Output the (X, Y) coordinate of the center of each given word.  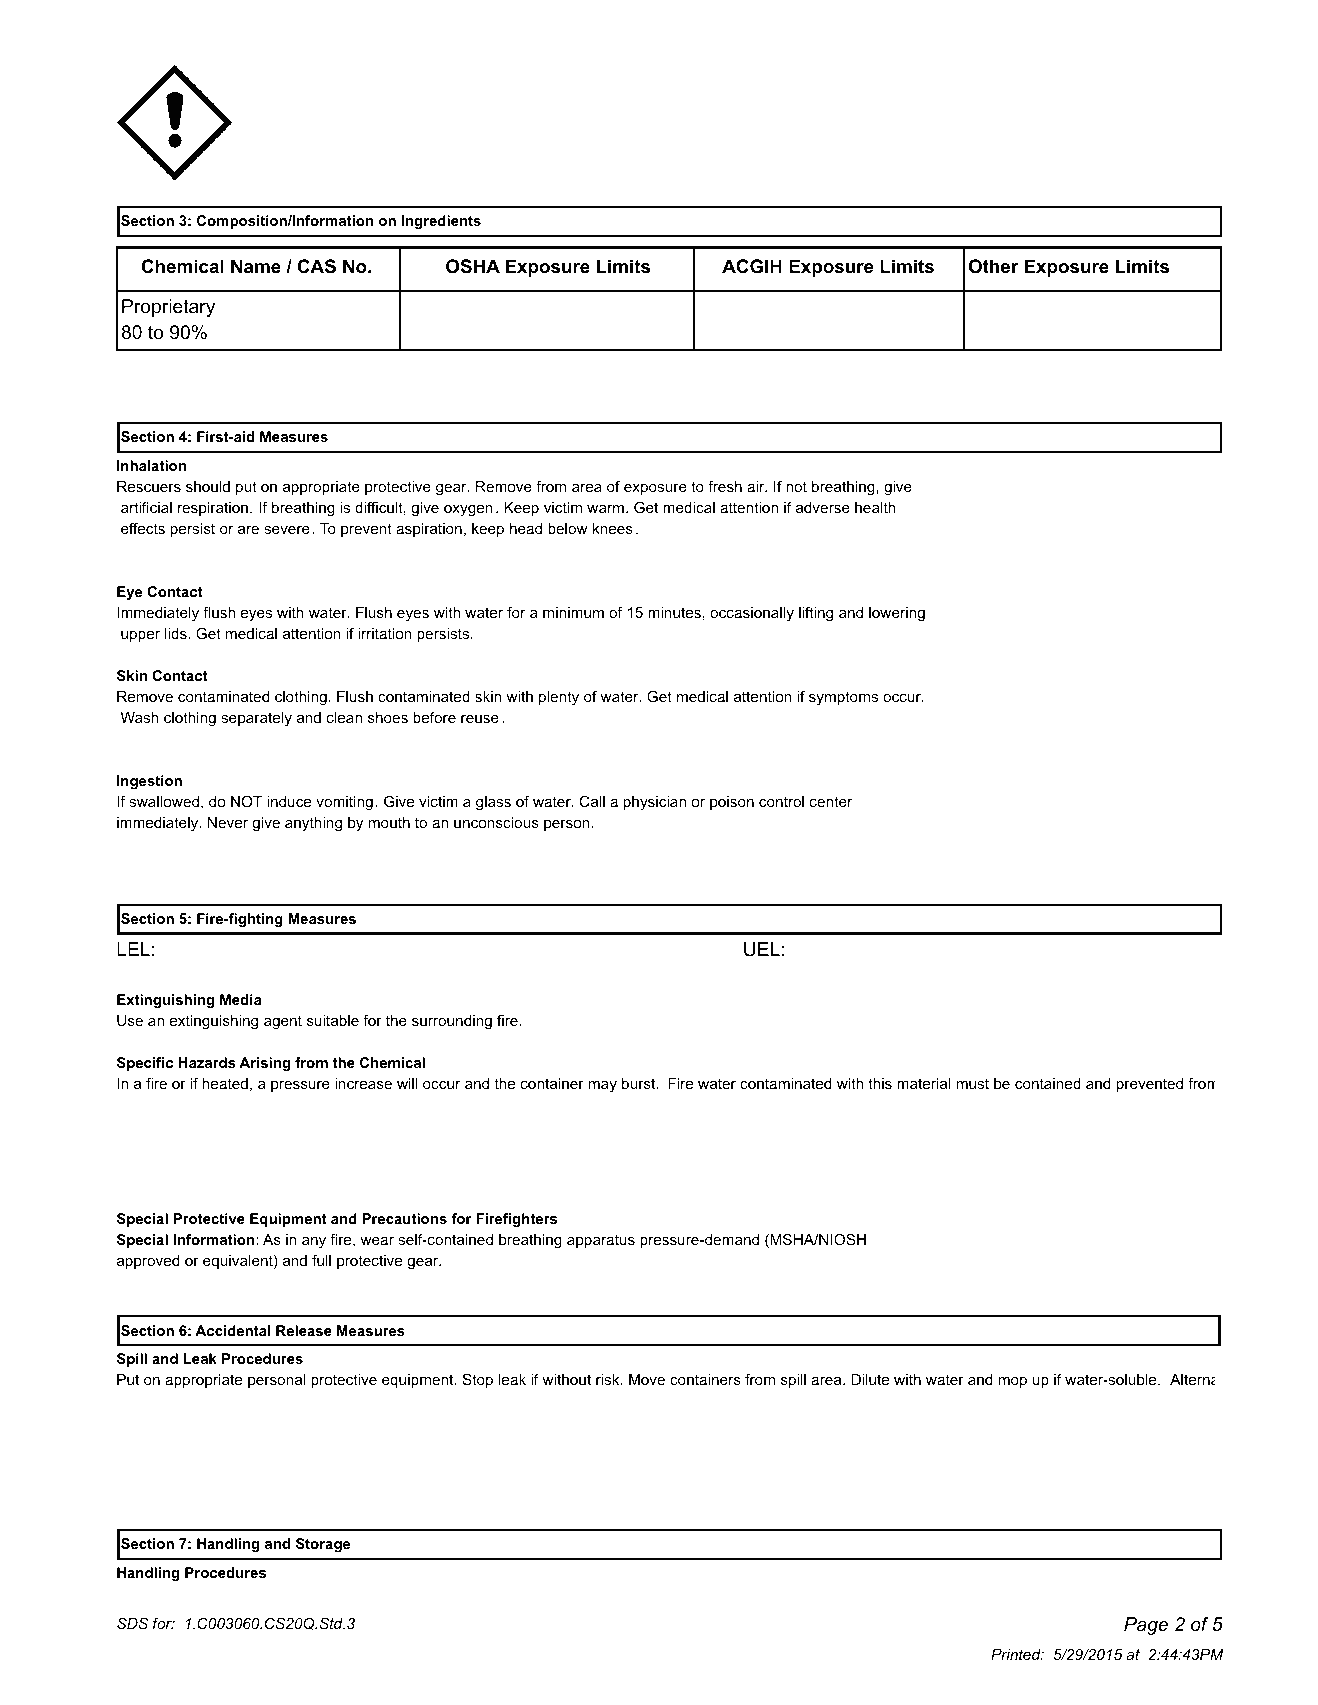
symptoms (843, 698)
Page (1146, 1626)
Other (993, 266)
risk (609, 1379)
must (972, 1083)
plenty (559, 698)
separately (256, 719)
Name (256, 266)
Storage (323, 1545)
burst (640, 1083)
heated (225, 1083)
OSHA (473, 266)
